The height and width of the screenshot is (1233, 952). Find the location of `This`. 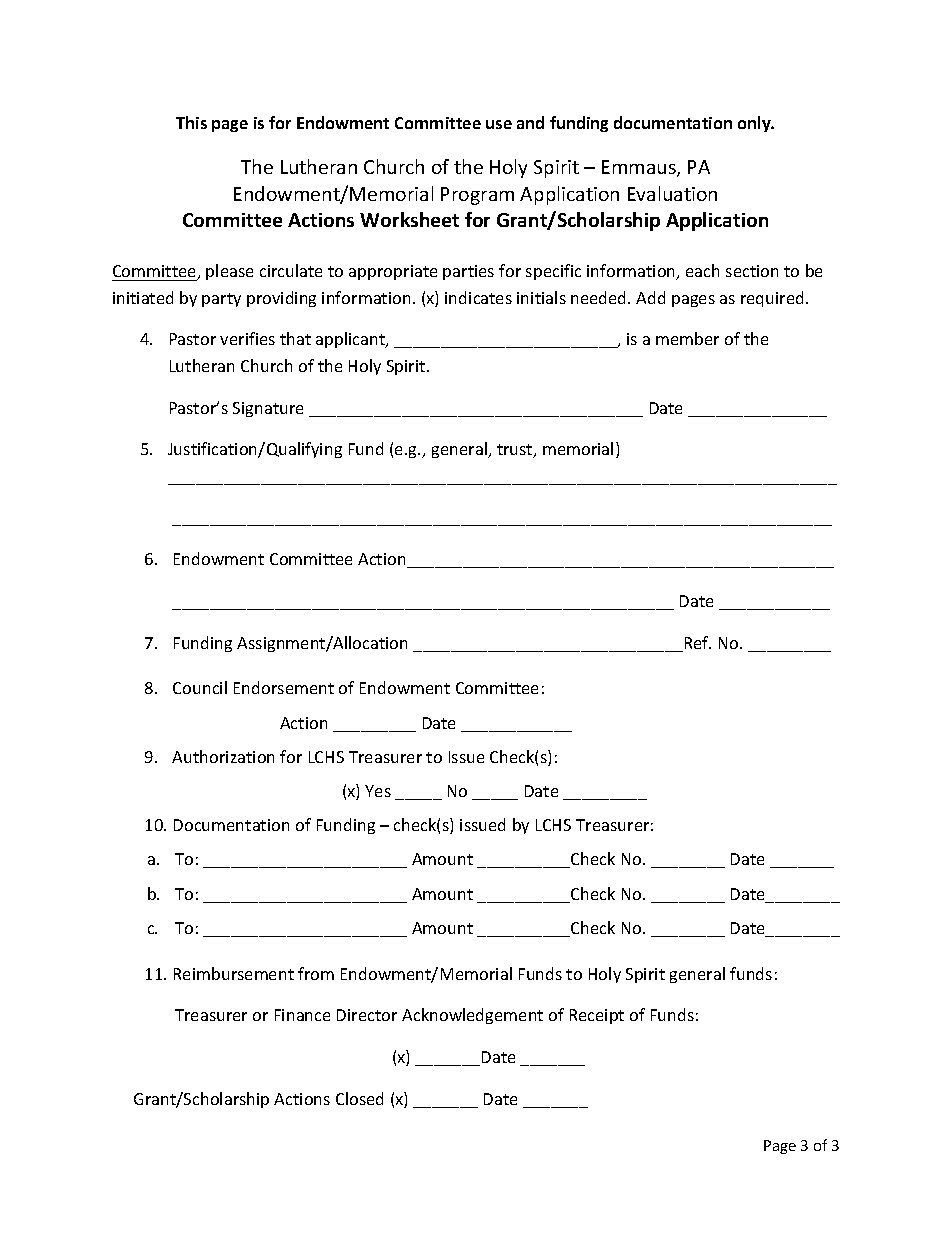

This is located at coordinates (191, 122).
